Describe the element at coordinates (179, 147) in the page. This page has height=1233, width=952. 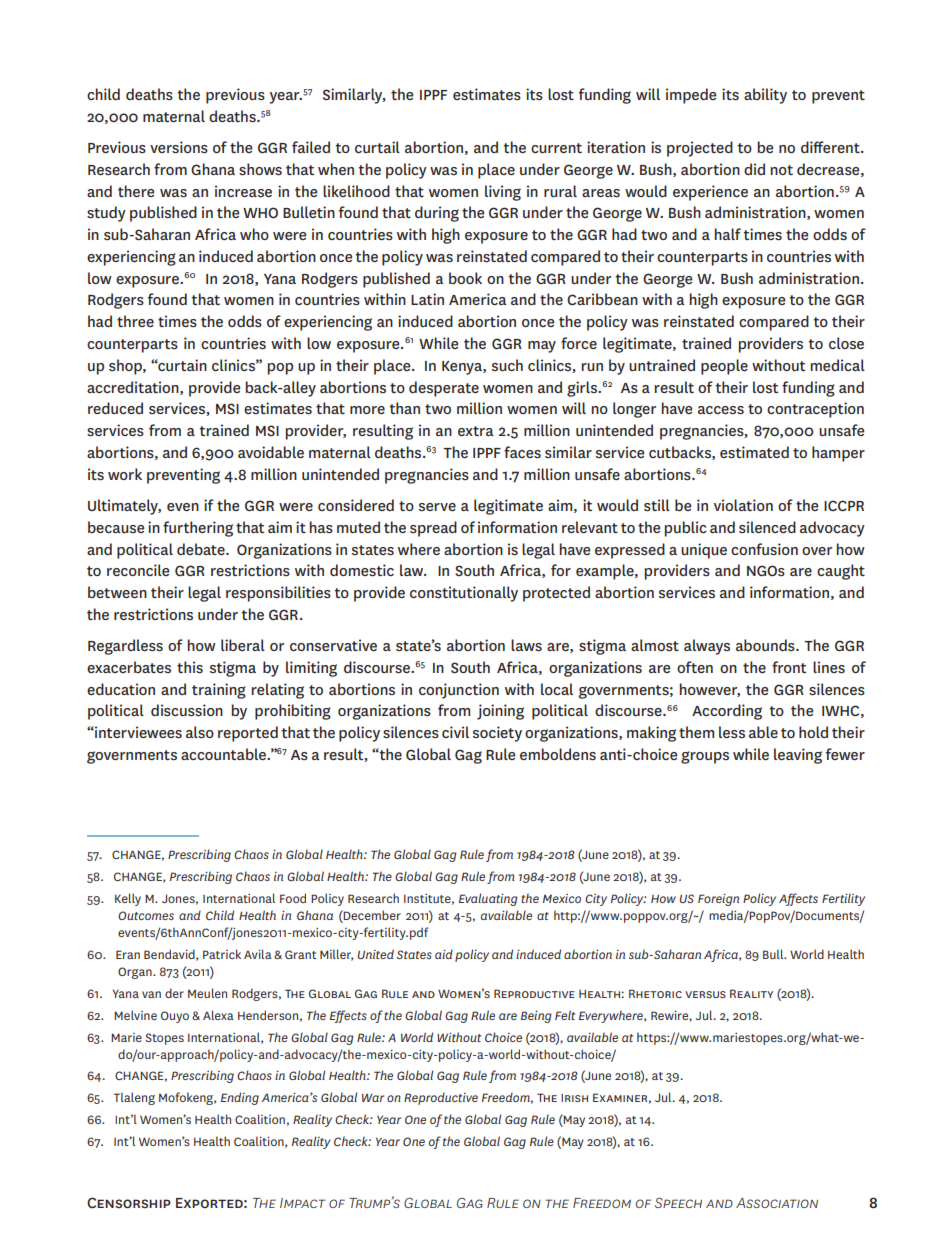
I see `versions` at that location.
